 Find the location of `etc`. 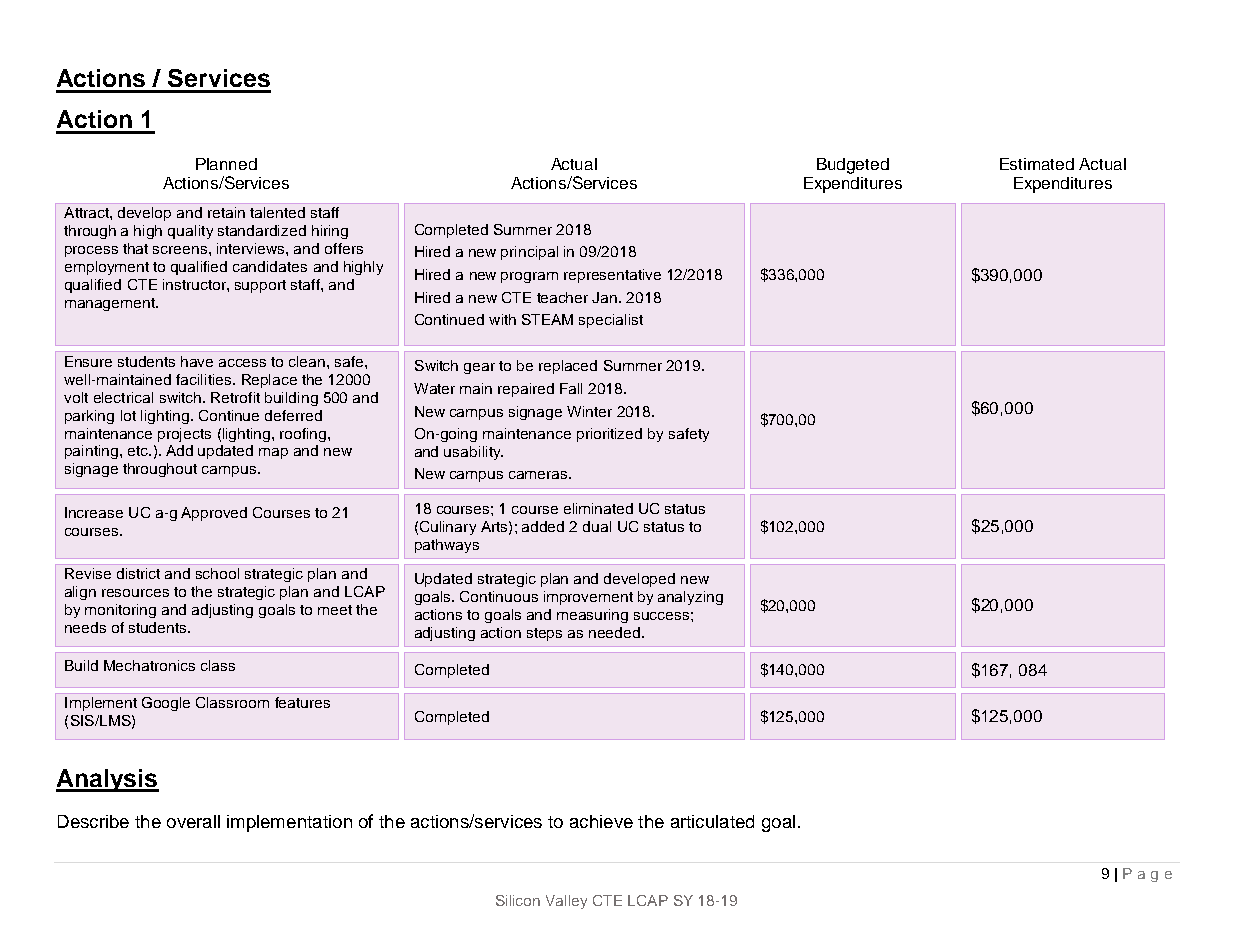

etc is located at coordinates (139, 451).
